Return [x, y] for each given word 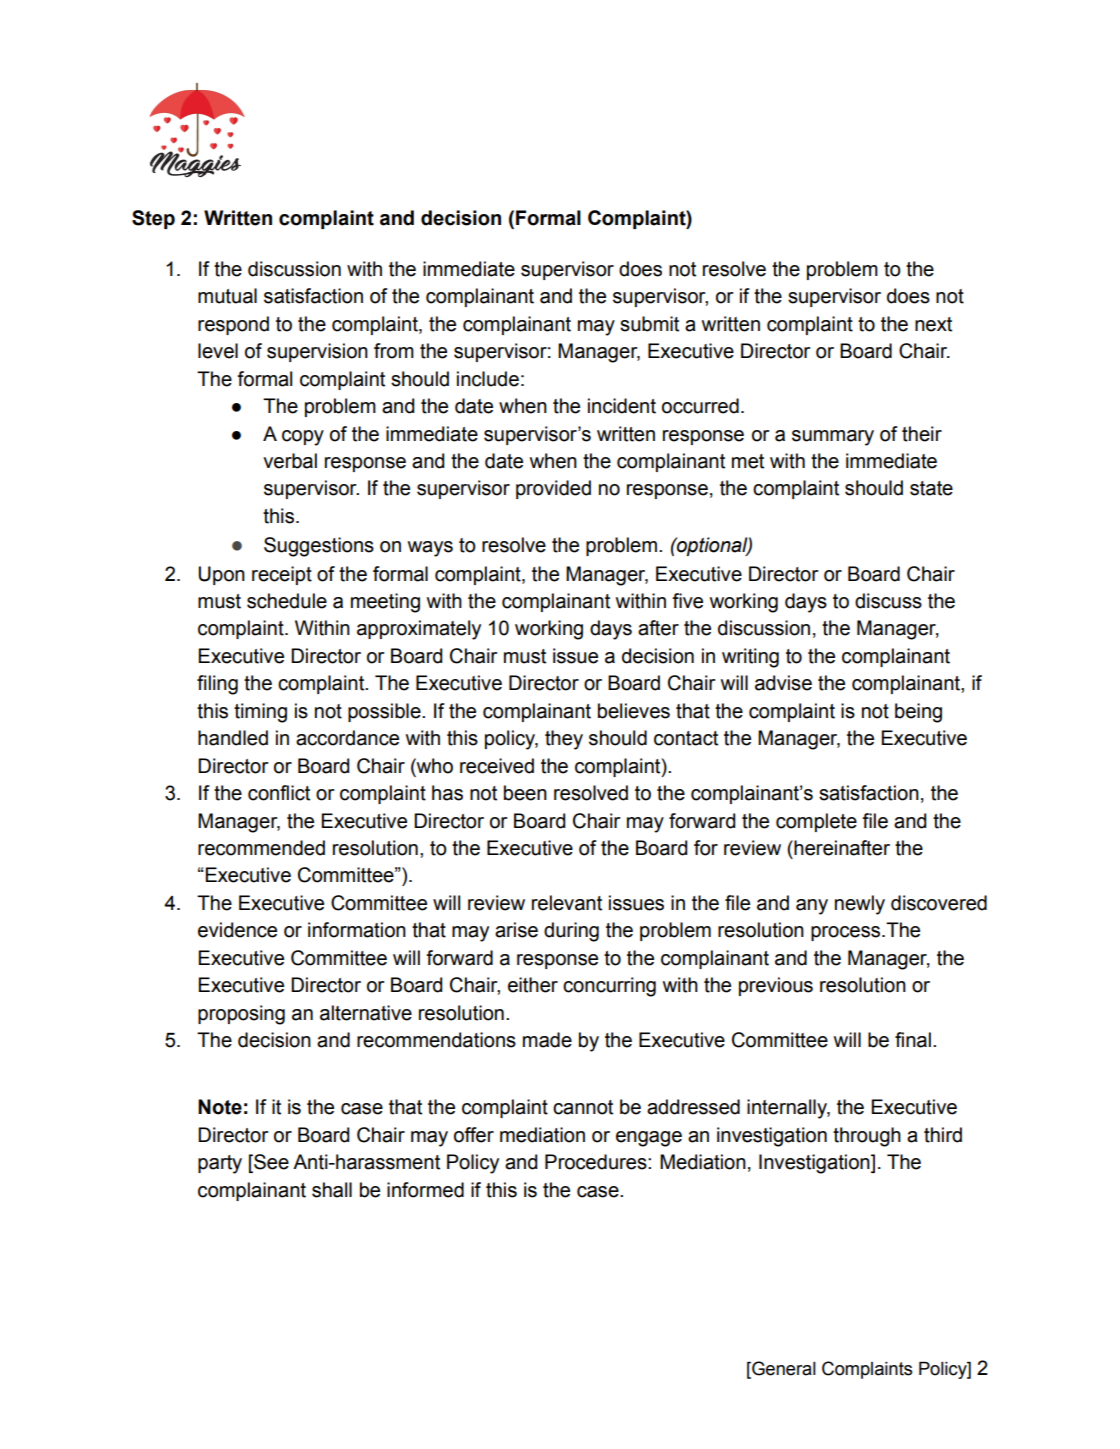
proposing [241, 1015]
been [525, 793]
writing [750, 658]
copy [303, 438]
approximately [419, 630]
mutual [227, 296]
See [270, 1163]
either [533, 985]
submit [649, 324]
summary [833, 438]
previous [776, 986]
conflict [279, 793]
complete [816, 822]
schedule [287, 601]
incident [622, 406]
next [933, 324]
